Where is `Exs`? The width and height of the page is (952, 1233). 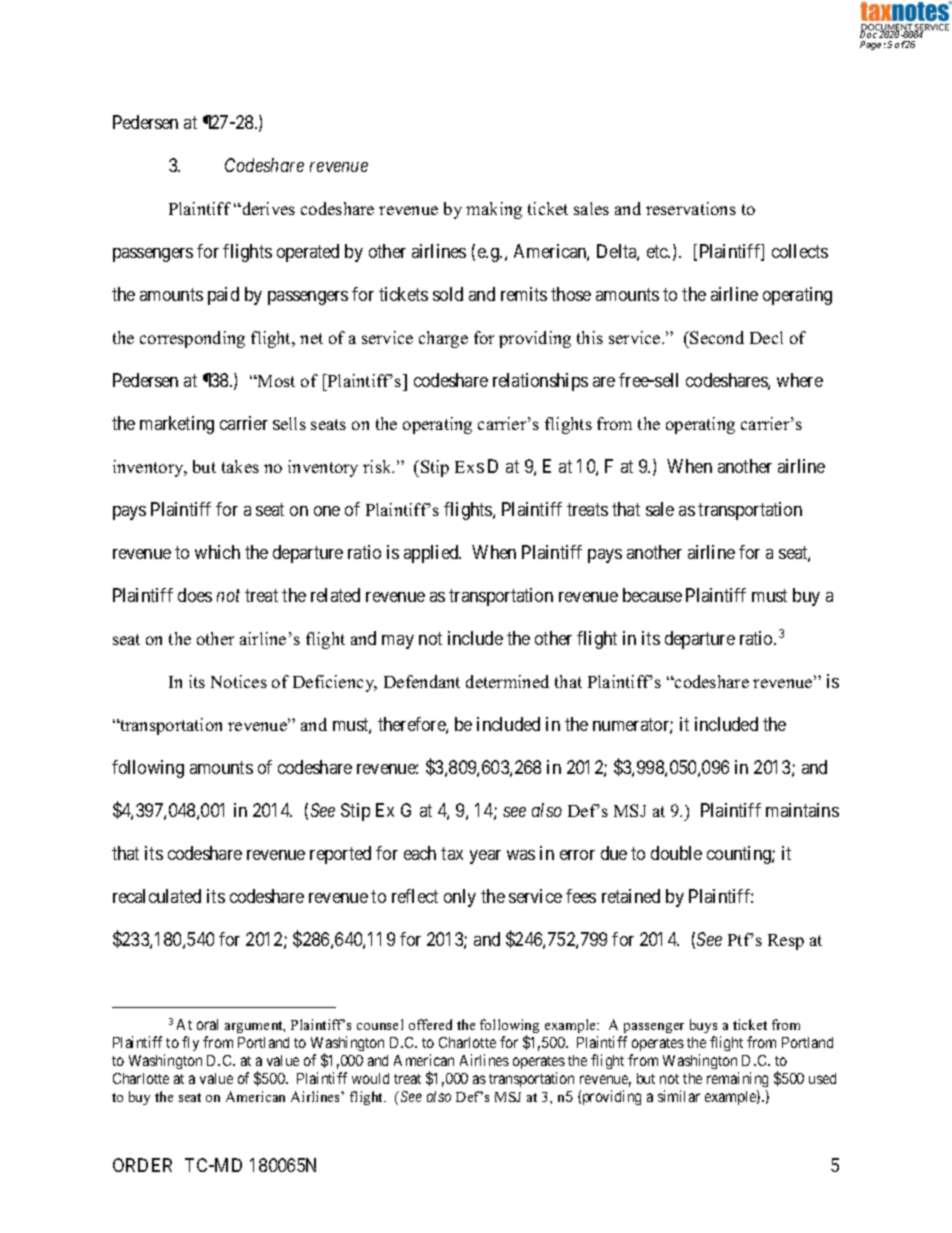
Exs is located at coordinates (469, 467).
